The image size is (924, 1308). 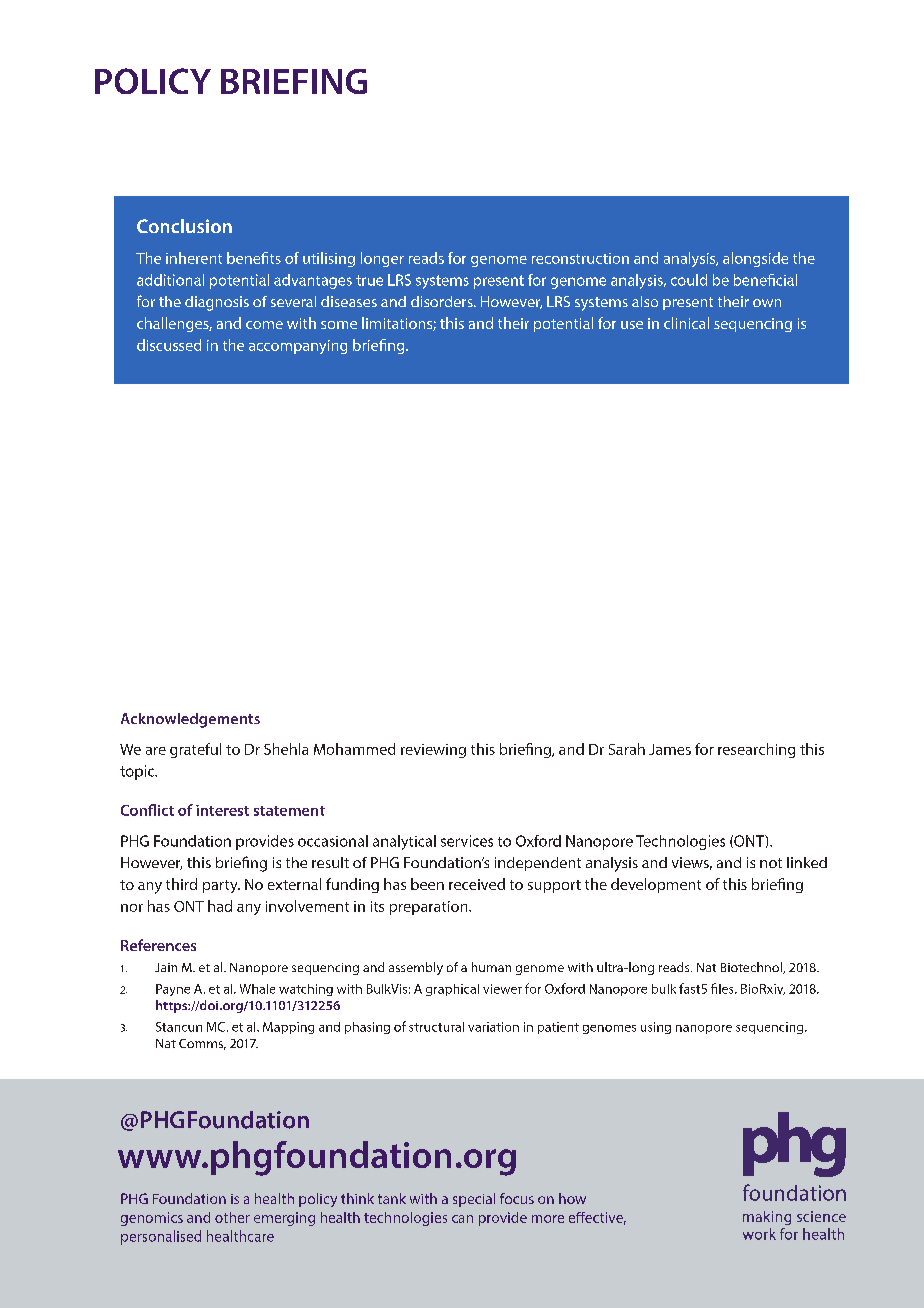 What do you see at coordinates (689, 280) in the screenshot?
I see `could` at bounding box center [689, 280].
